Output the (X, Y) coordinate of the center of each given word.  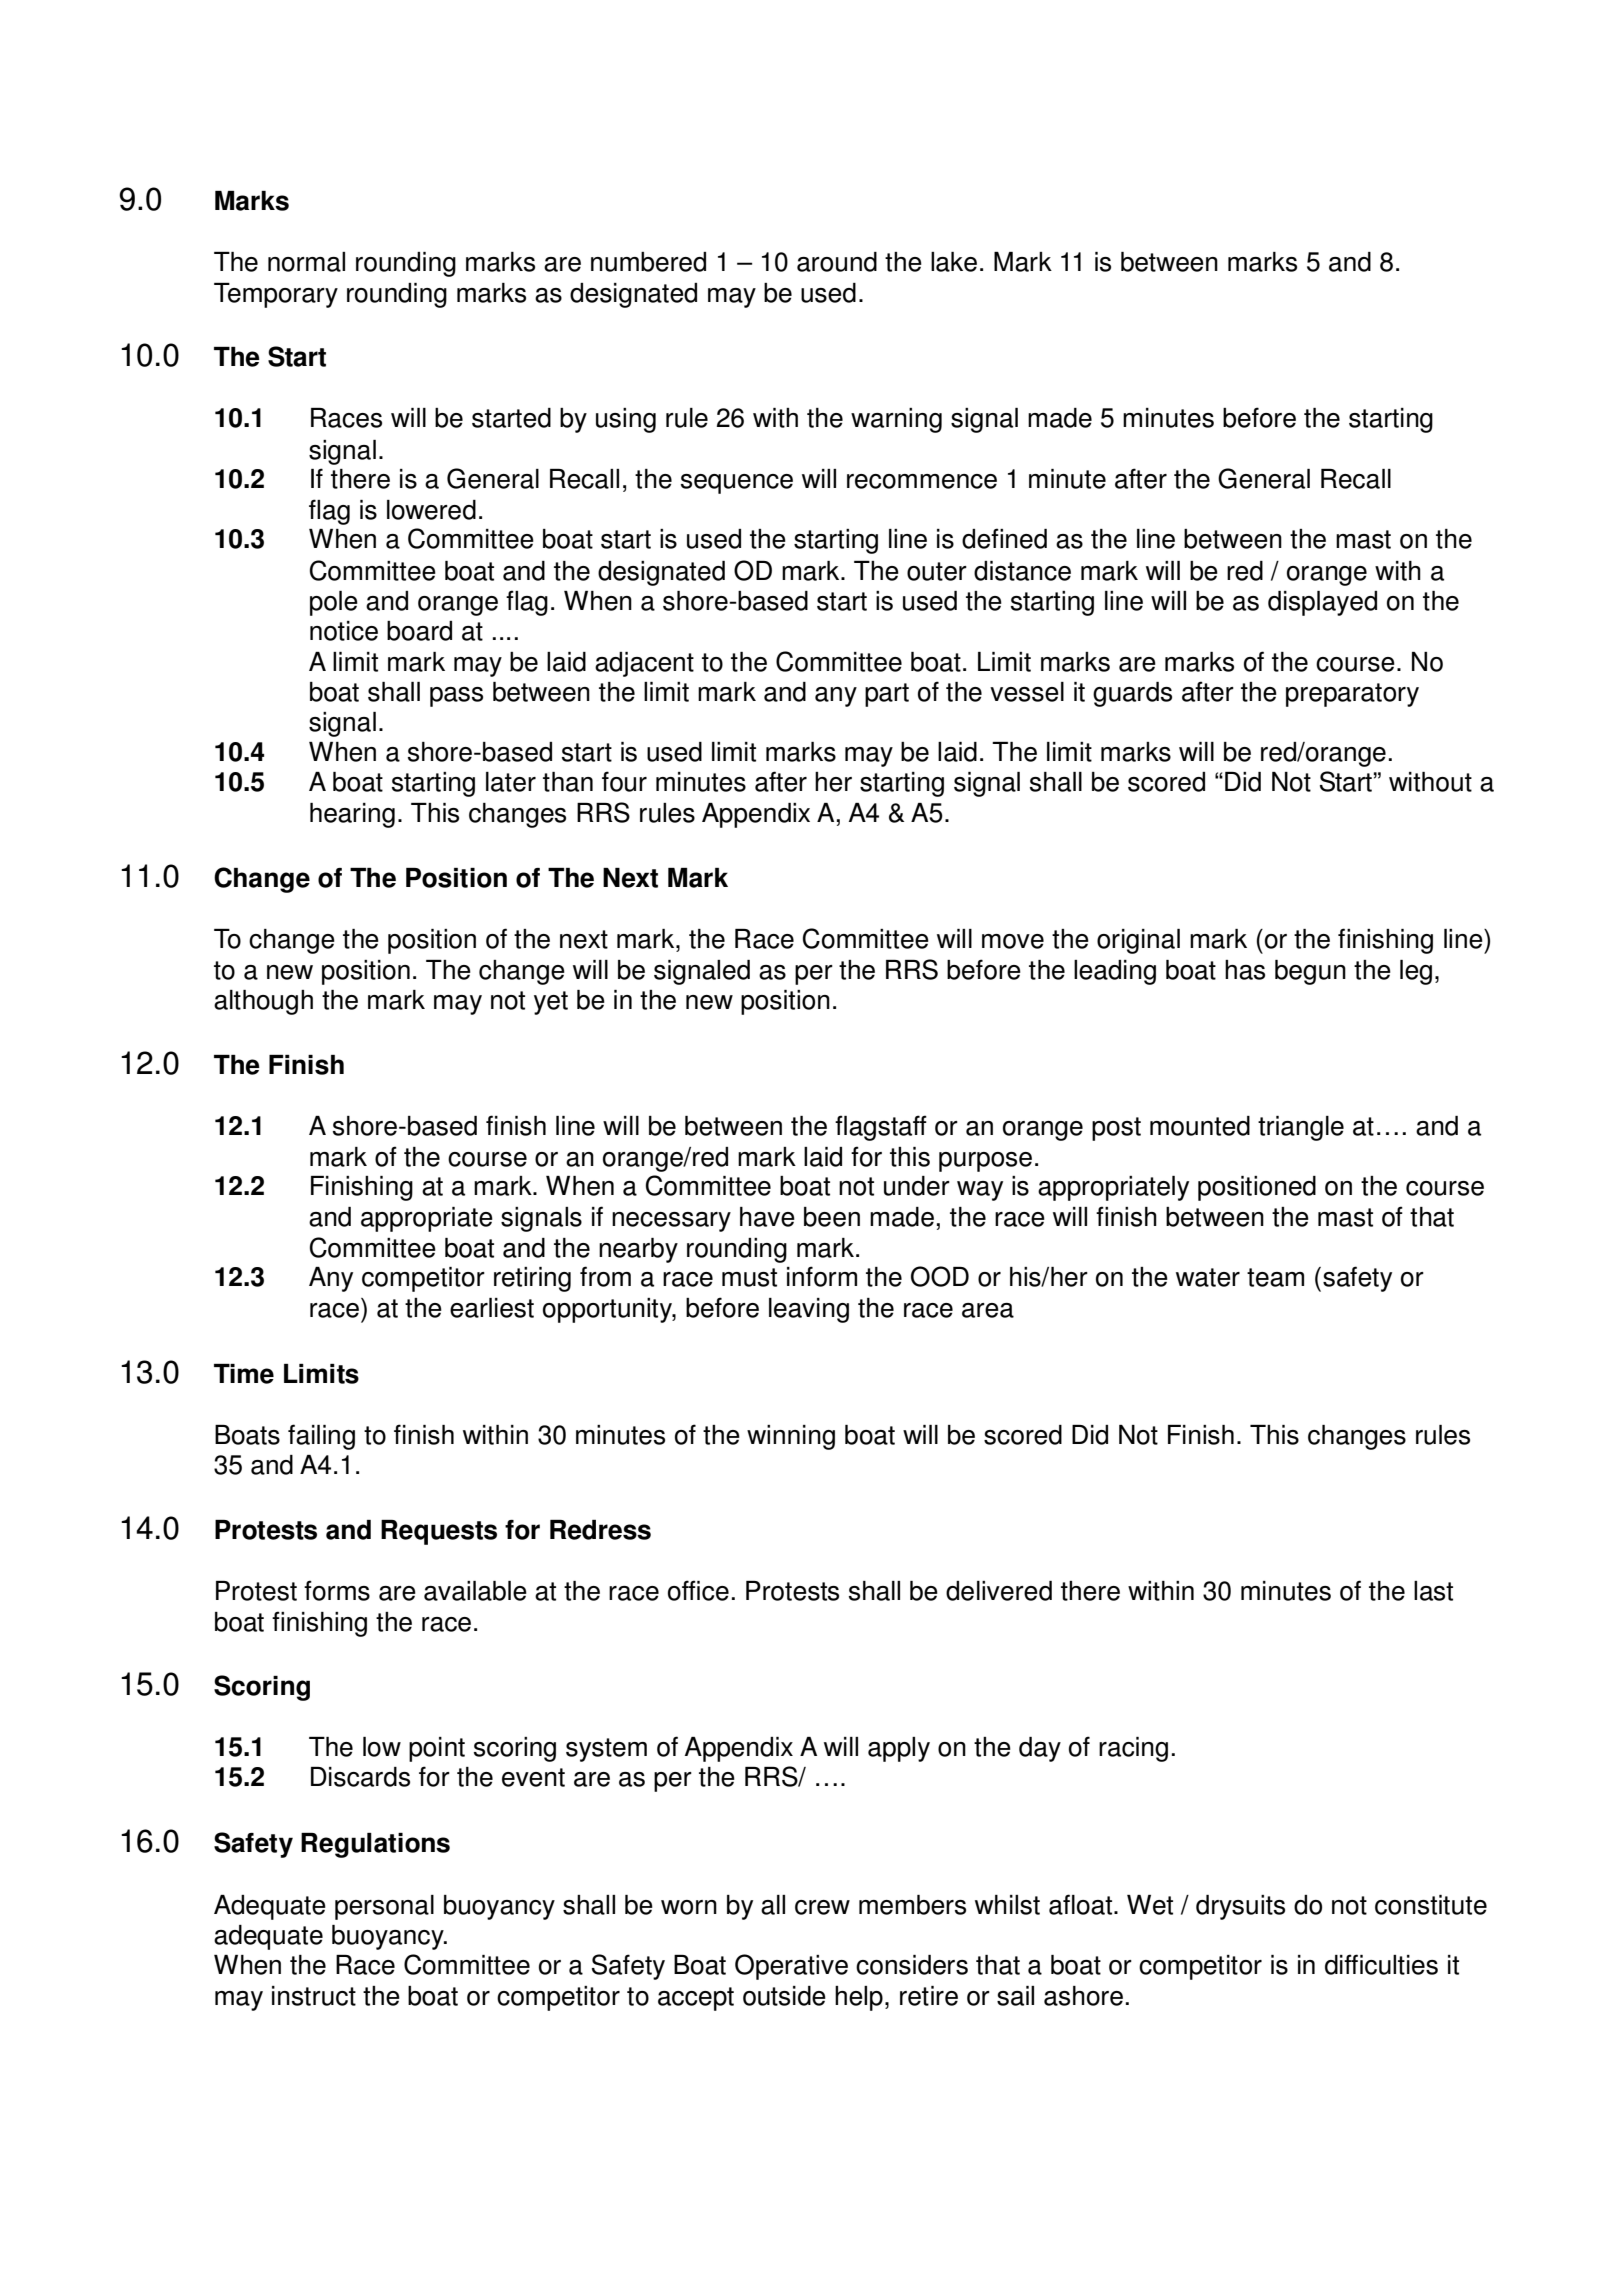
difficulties (1381, 1964)
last (1433, 1591)
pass (456, 697)
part (887, 695)
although (263, 1002)
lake (954, 262)
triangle (1301, 1128)
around (837, 262)
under (917, 1186)
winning (791, 1437)
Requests (439, 1532)
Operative (791, 1967)
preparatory (1352, 695)
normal (306, 262)
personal (384, 1907)
